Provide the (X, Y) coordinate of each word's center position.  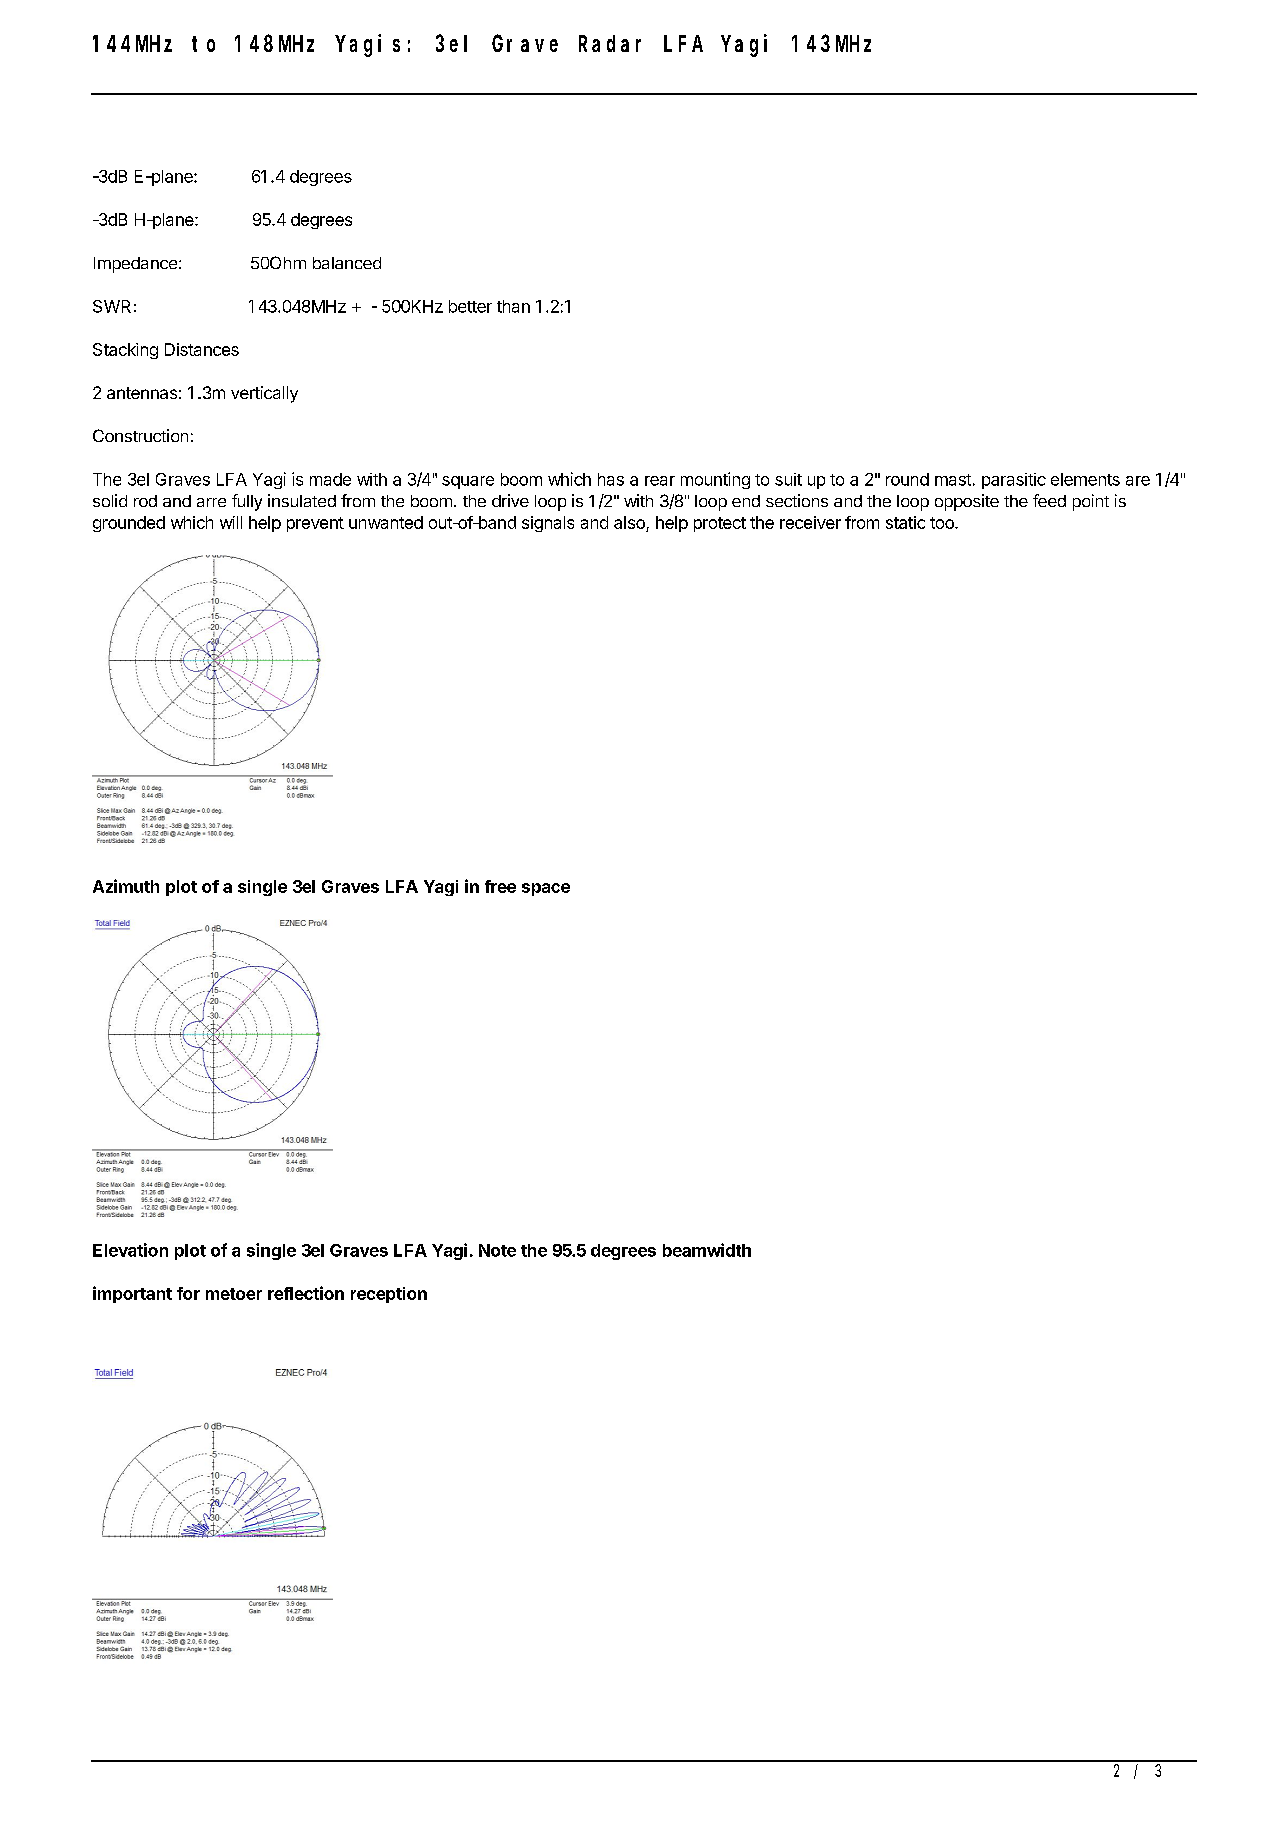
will (231, 522)
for (188, 1293)
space (546, 889)
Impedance (135, 265)
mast (953, 480)
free (500, 886)
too (943, 523)
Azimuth (126, 886)
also (630, 524)
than (513, 306)
